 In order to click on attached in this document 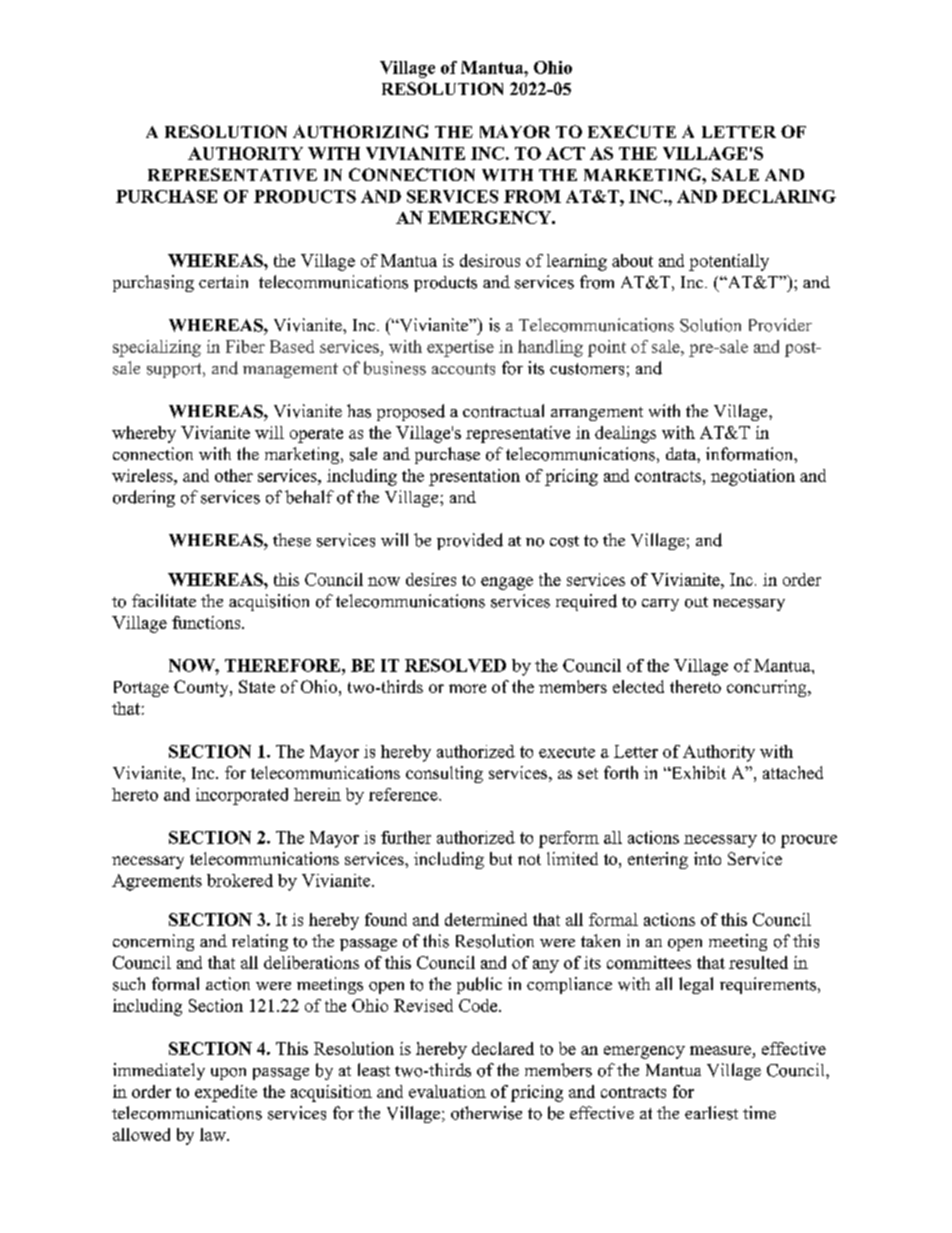, I will do `click(793, 772)`.
